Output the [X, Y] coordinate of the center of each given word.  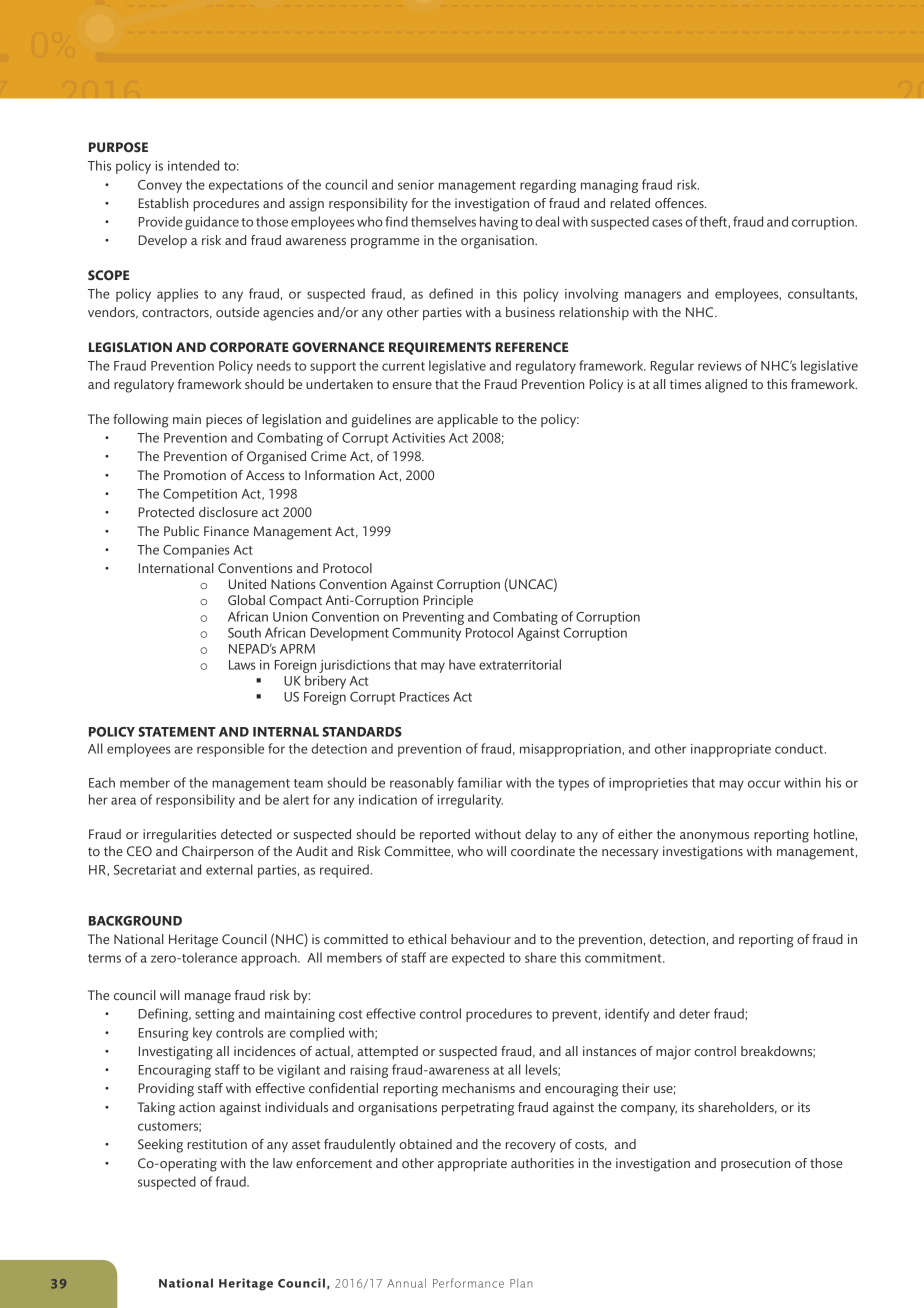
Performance [468, 1283]
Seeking [160, 1146]
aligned [726, 386]
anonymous [714, 837]
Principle [448, 602]
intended [193, 165]
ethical [427, 939]
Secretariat [145, 870]
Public [181, 531]
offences [680, 203]
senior [416, 185]
